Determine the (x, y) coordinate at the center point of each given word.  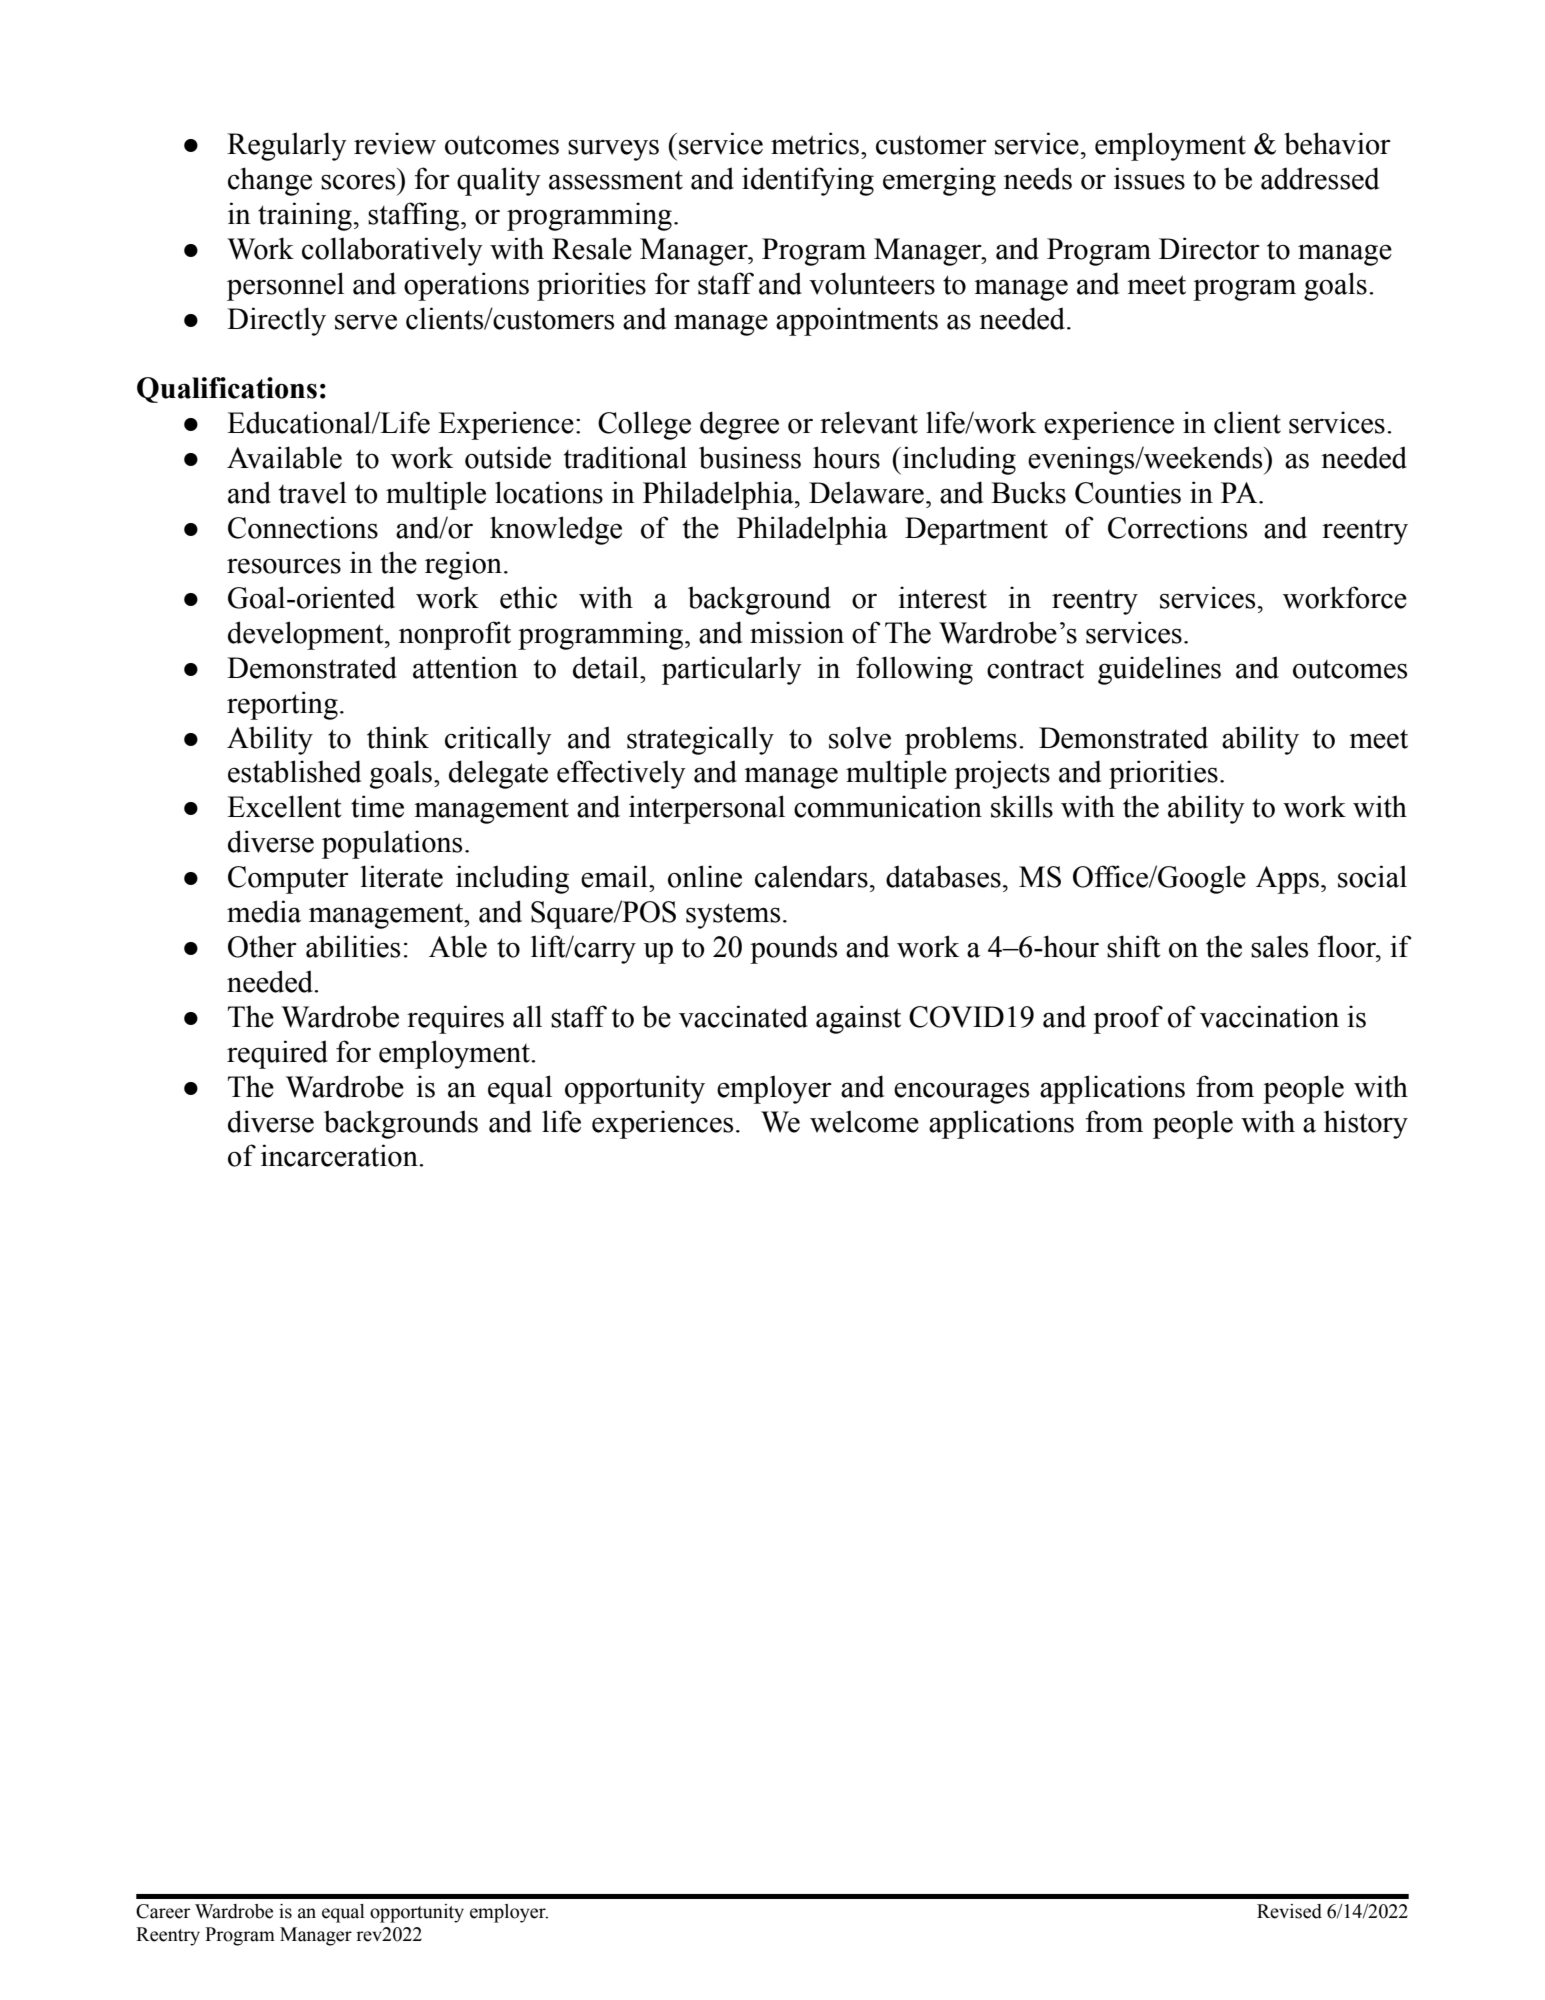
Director (1209, 248)
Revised (1289, 1911)
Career (163, 1911)
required (277, 1054)
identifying (808, 181)
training (305, 216)
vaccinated (743, 1016)
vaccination (1269, 1016)
